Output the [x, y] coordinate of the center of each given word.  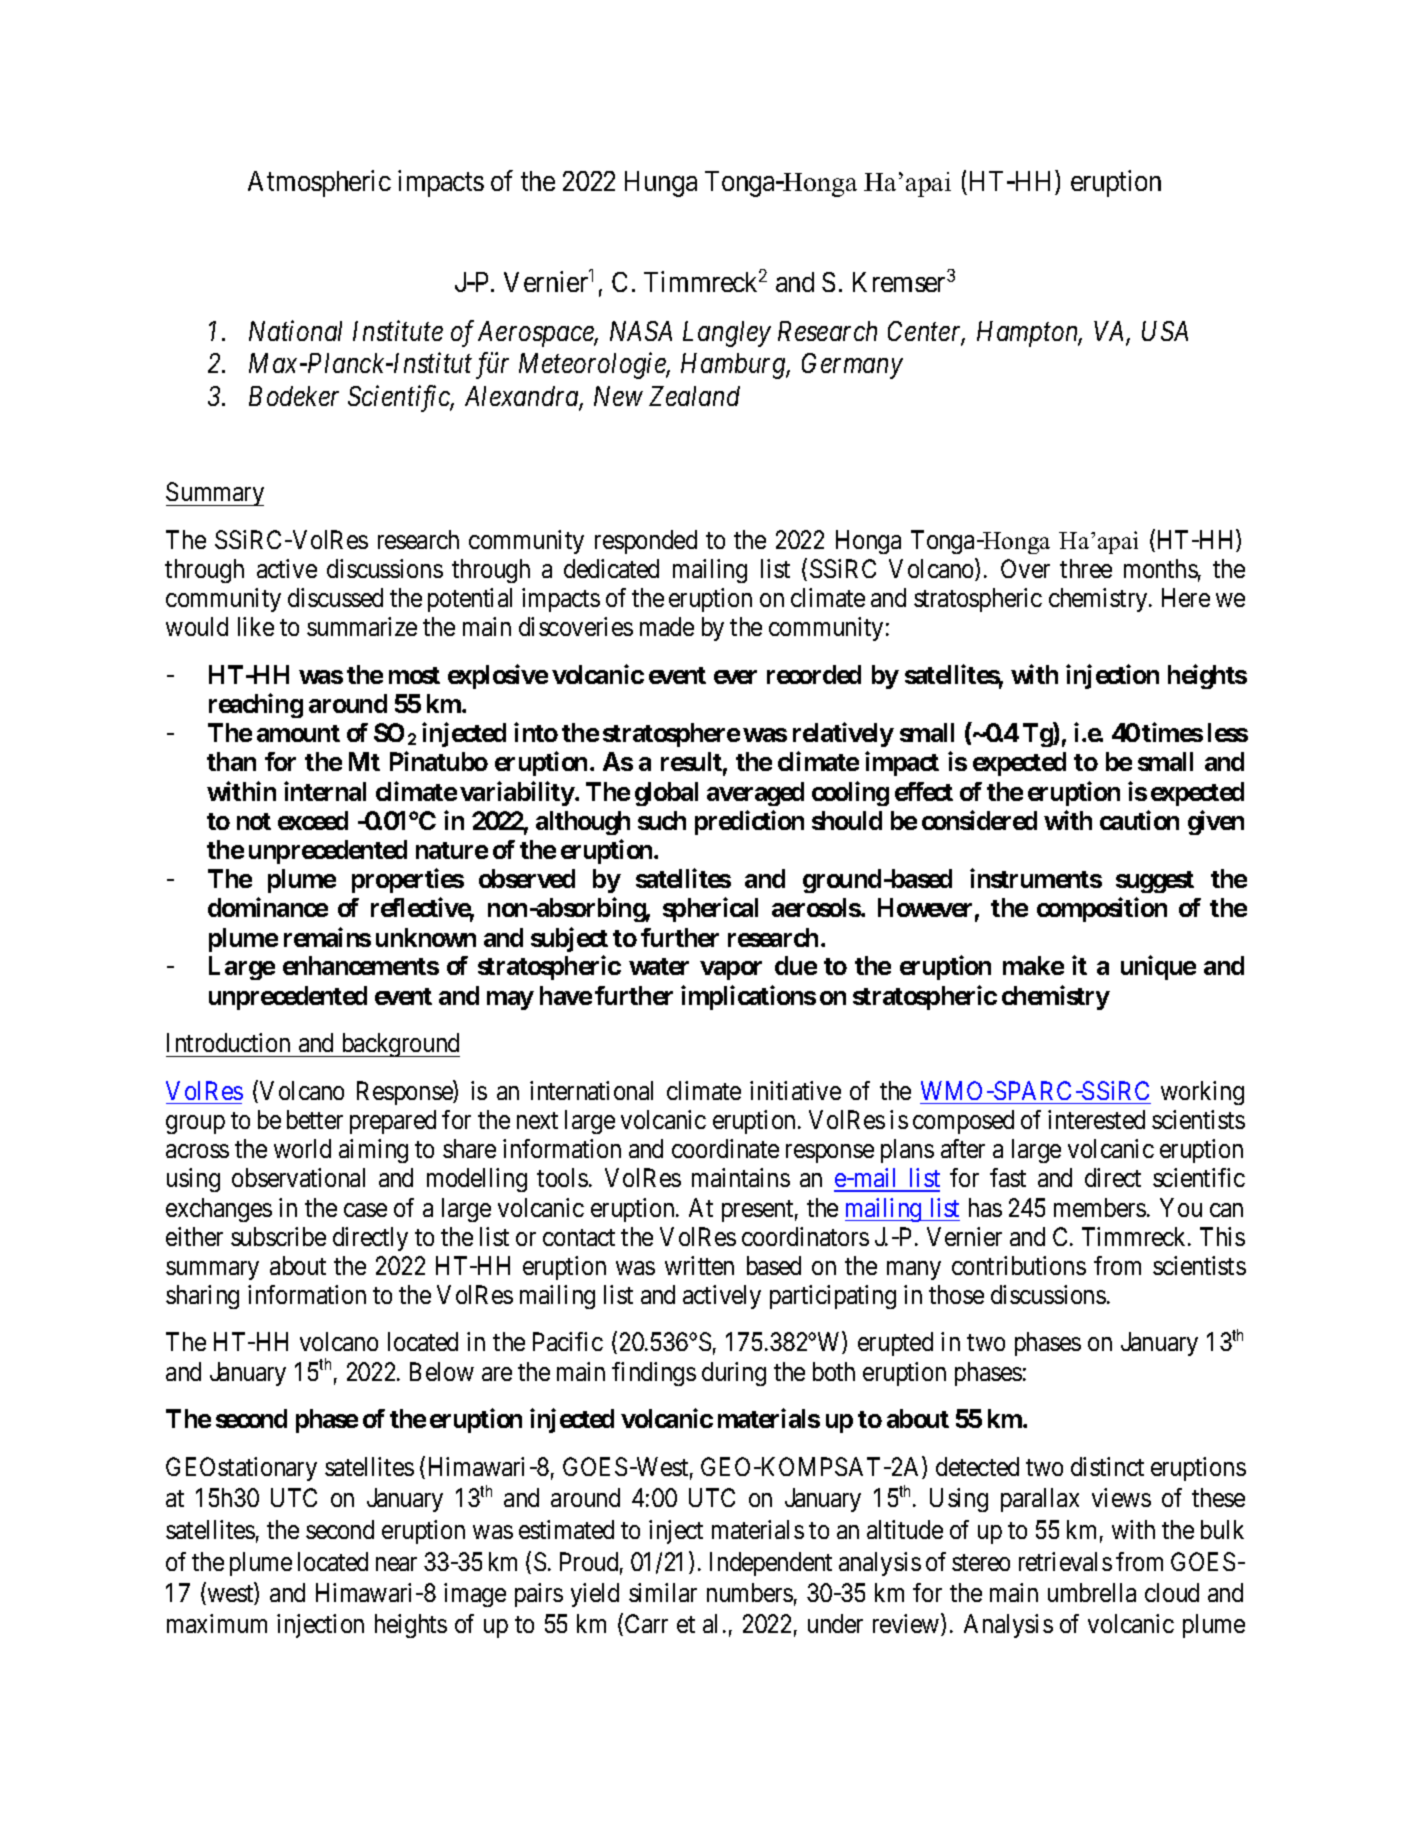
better [315, 1119]
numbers [750, 1592]
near [396, 1564]
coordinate [725, 1148]
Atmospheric [319, 184]
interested [1096, 1119]
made [667, 626]
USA [1165, 331]
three [1086, 568]
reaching [256, 706]
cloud [1172, 1592]
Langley [727, 334]
